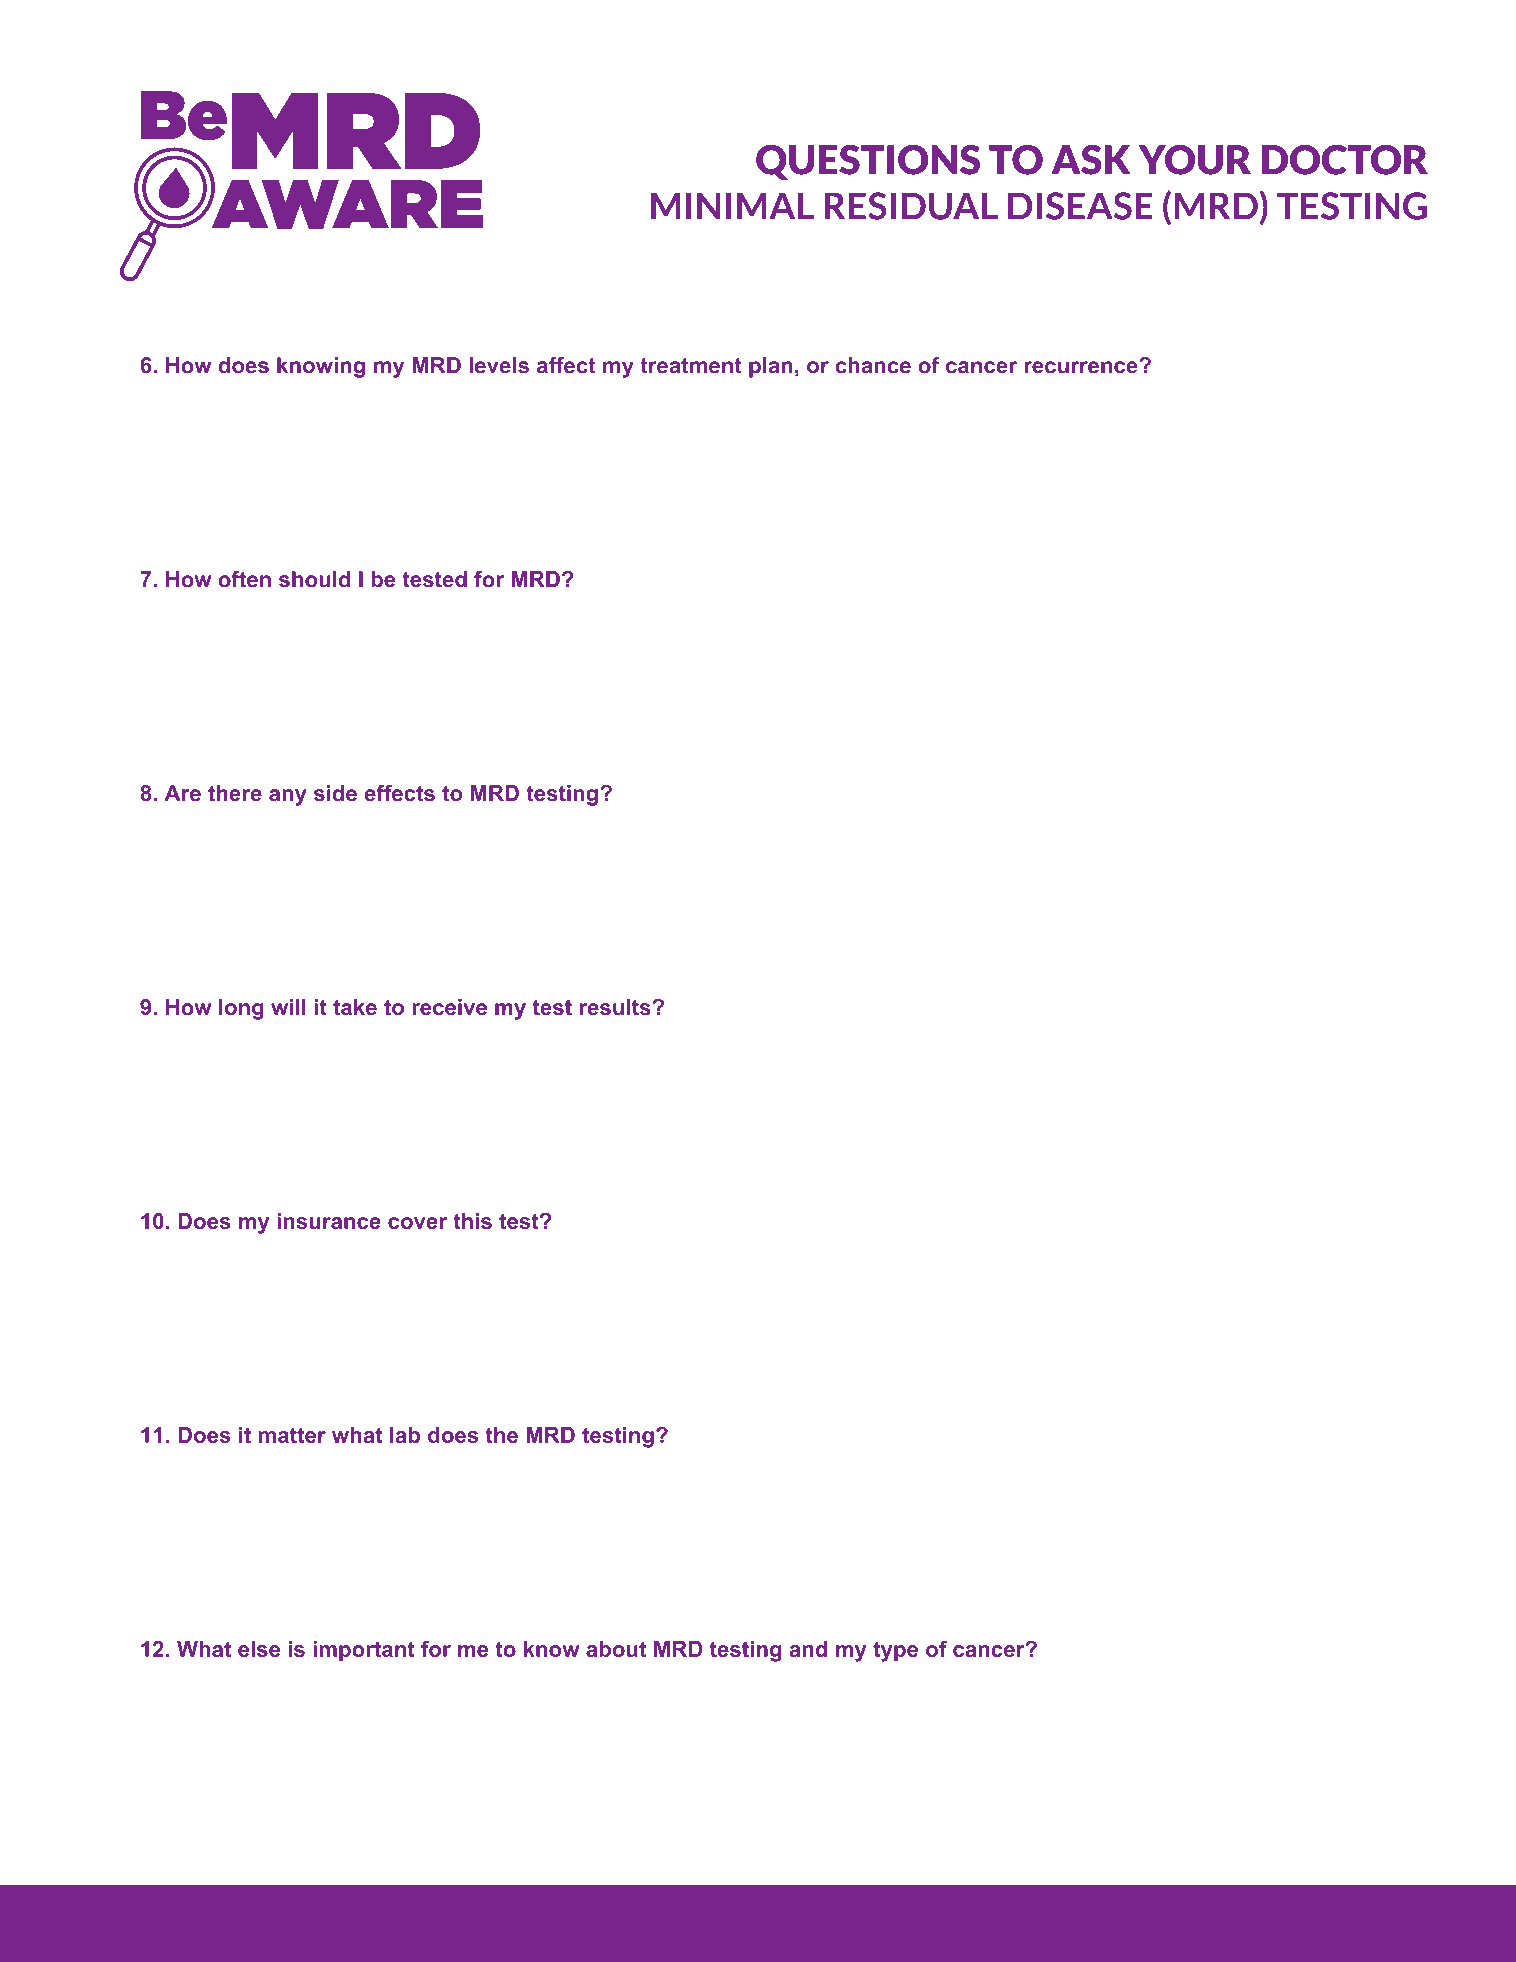  I want to click on MINIMAL, so click(732, 206).
